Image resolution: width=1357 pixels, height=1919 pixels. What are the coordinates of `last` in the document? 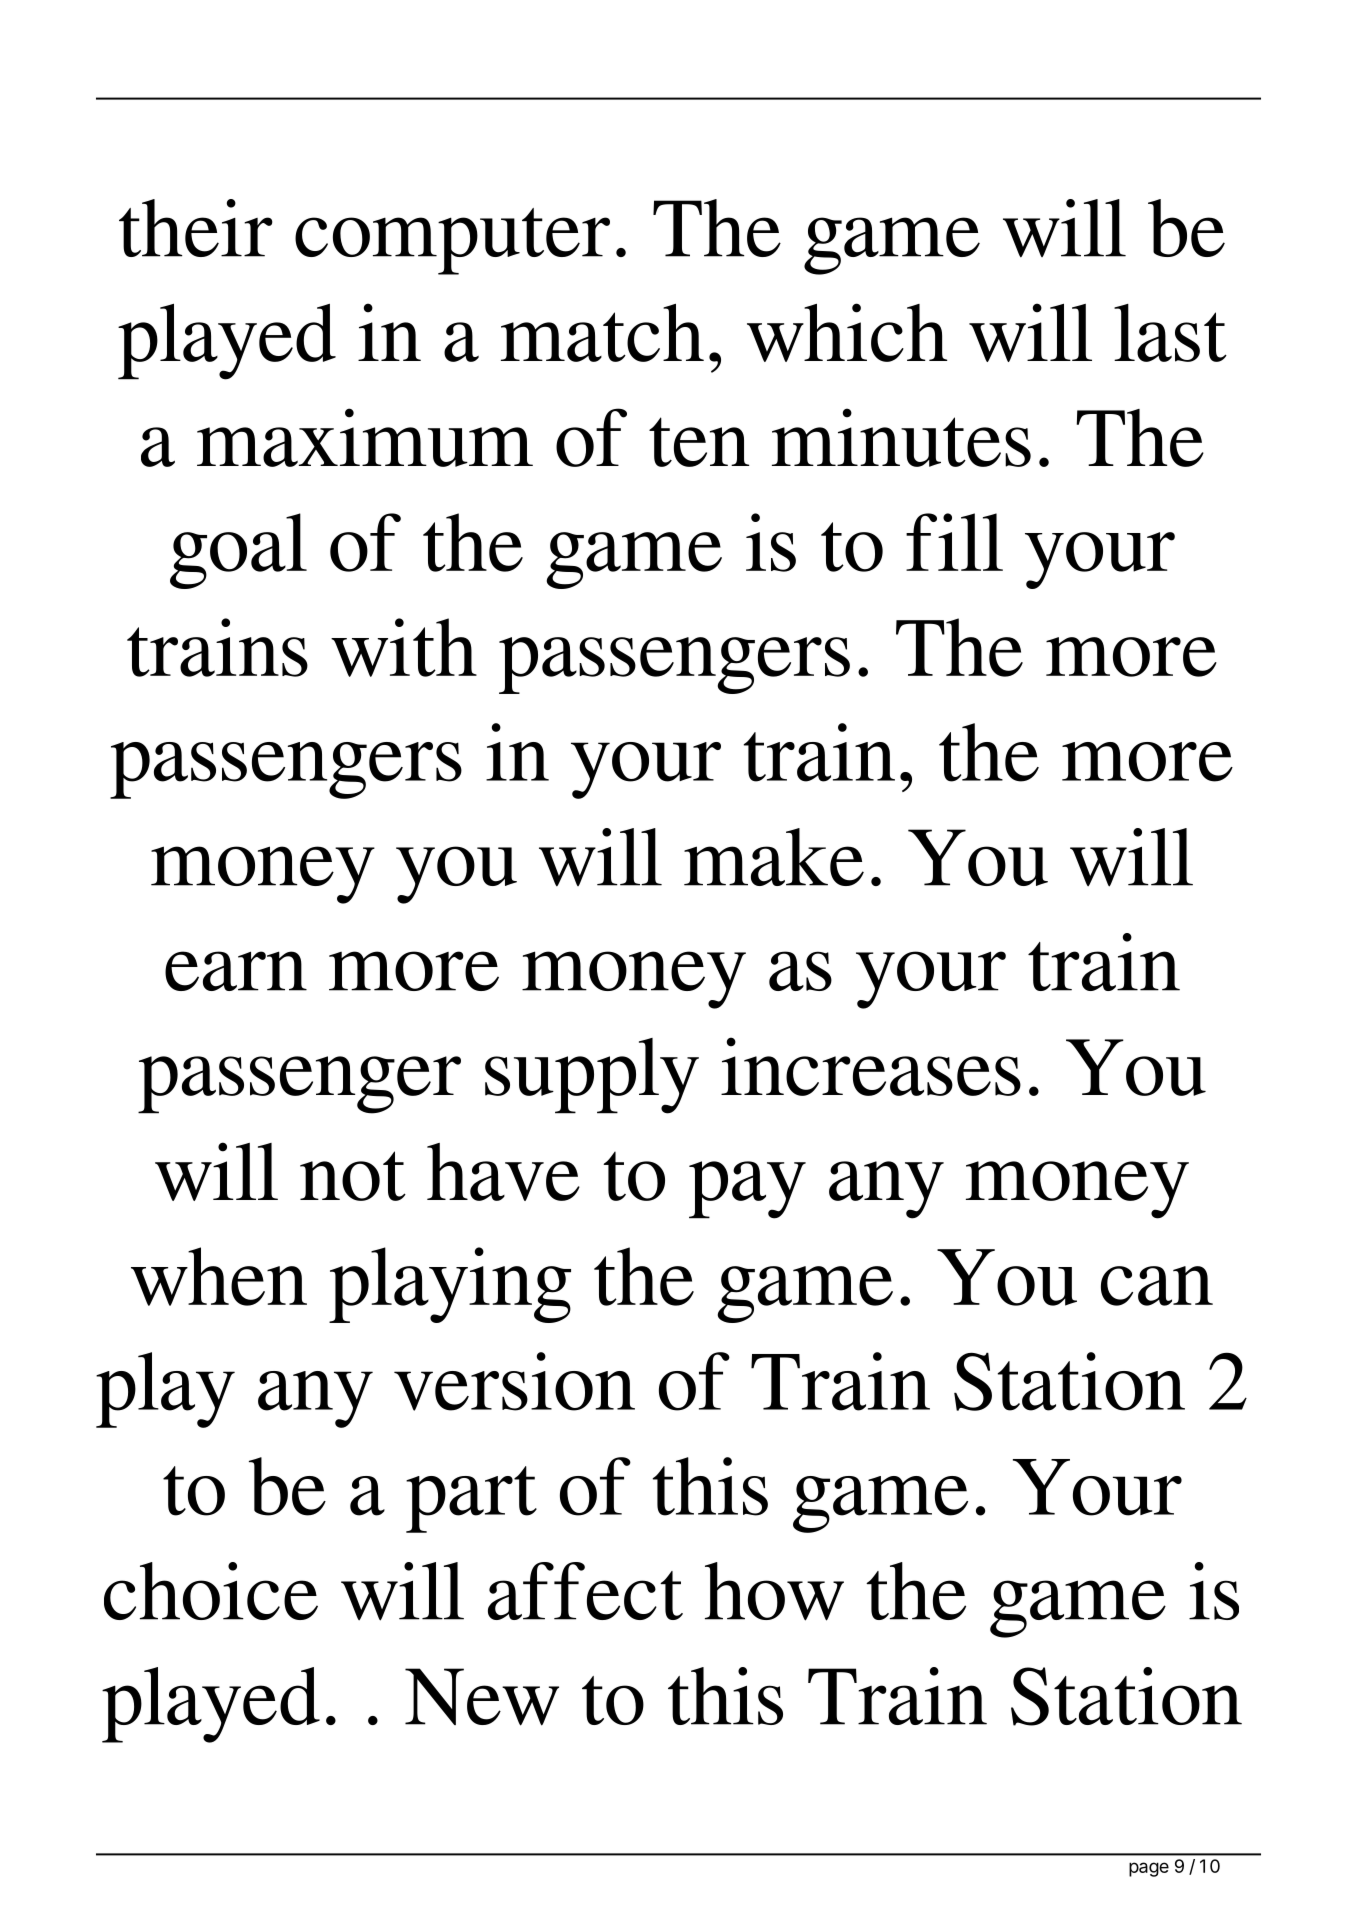 It's located at (1170, 333).
